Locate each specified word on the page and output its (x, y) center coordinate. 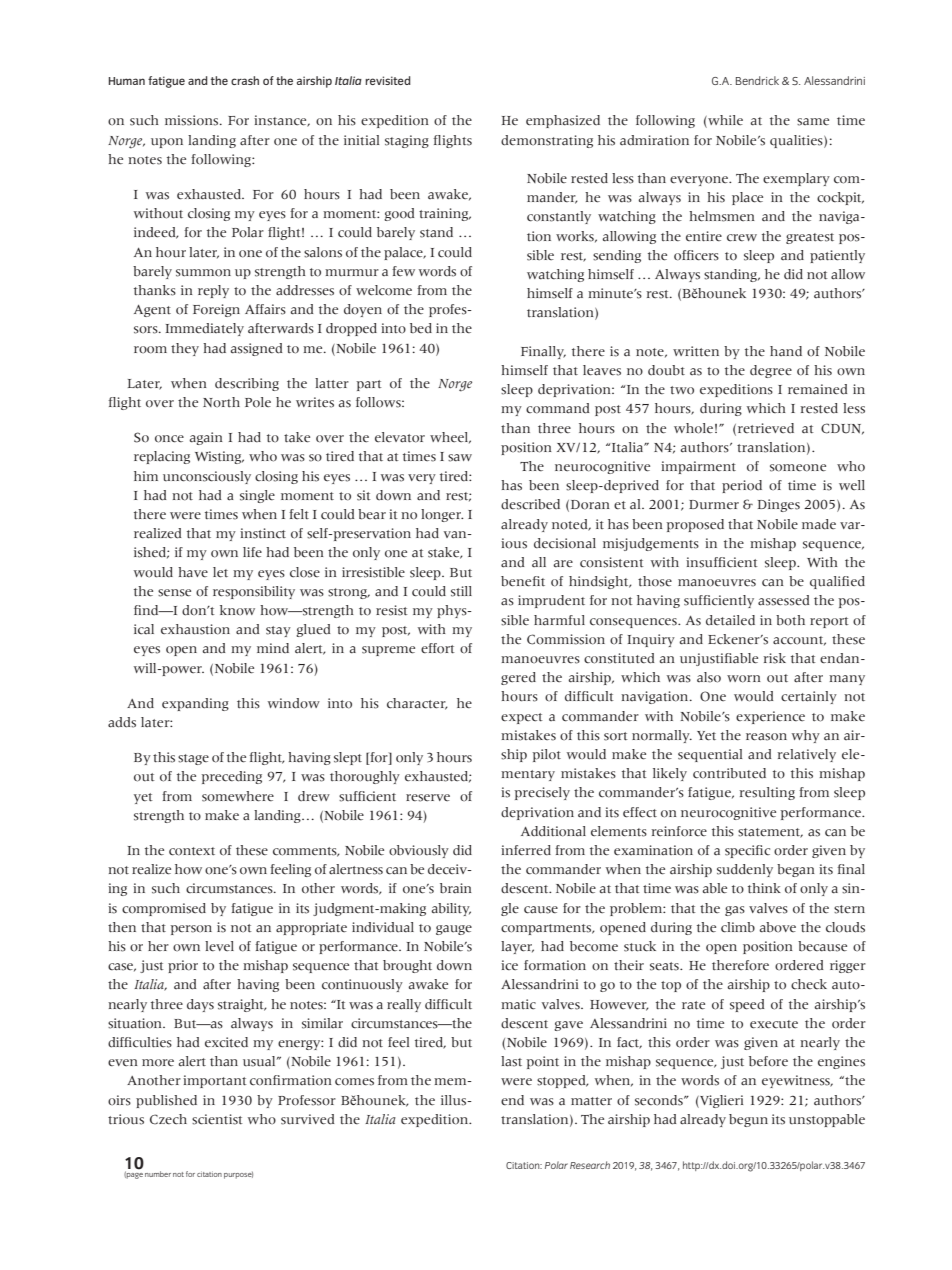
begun (748, 1120)
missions (193, 120)
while (724, 121)
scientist (217, 1119)
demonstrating (547, 141)
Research (590, 1165)
